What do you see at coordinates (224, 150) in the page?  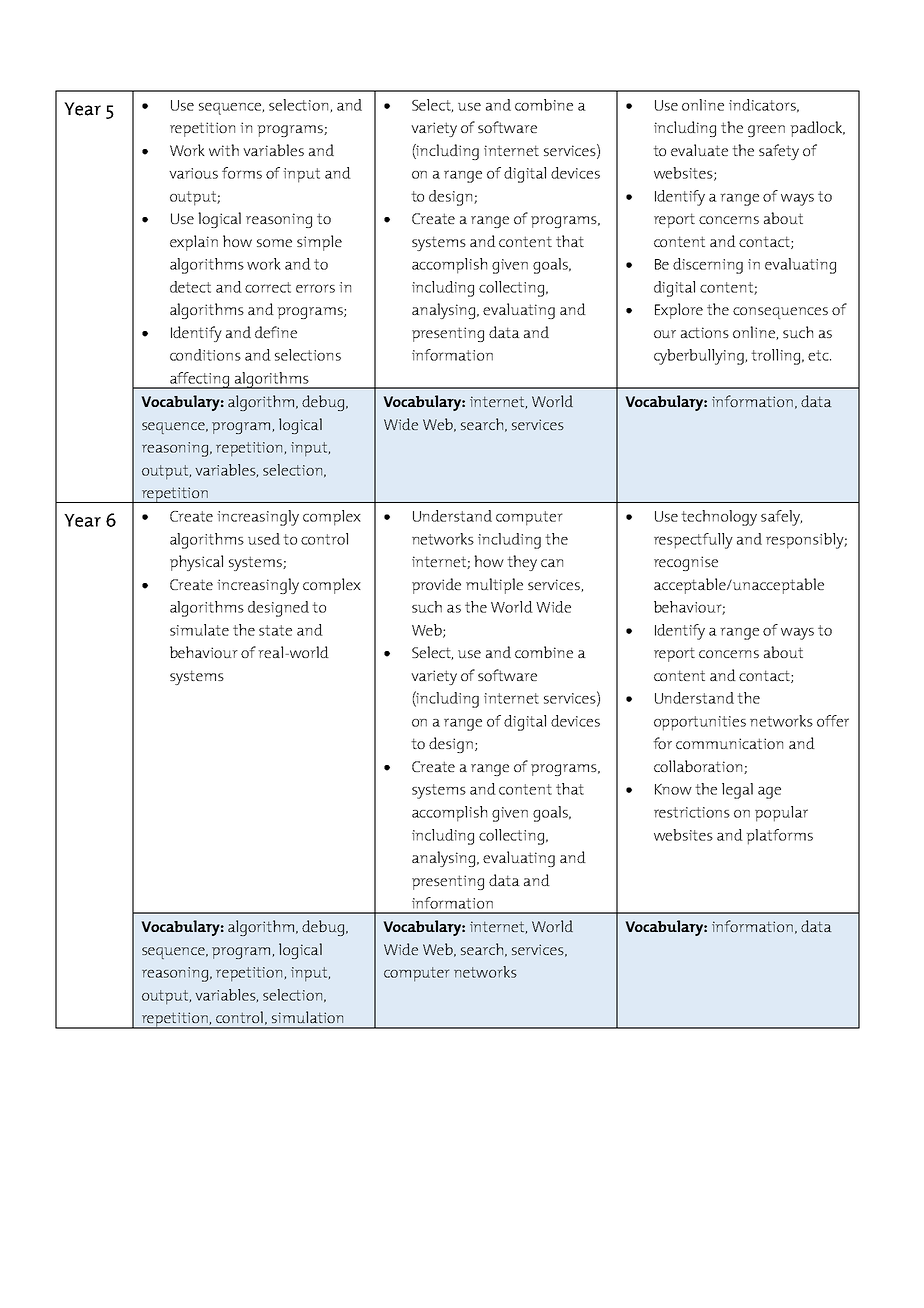 I see `with` at bounding box center [224, 150].
